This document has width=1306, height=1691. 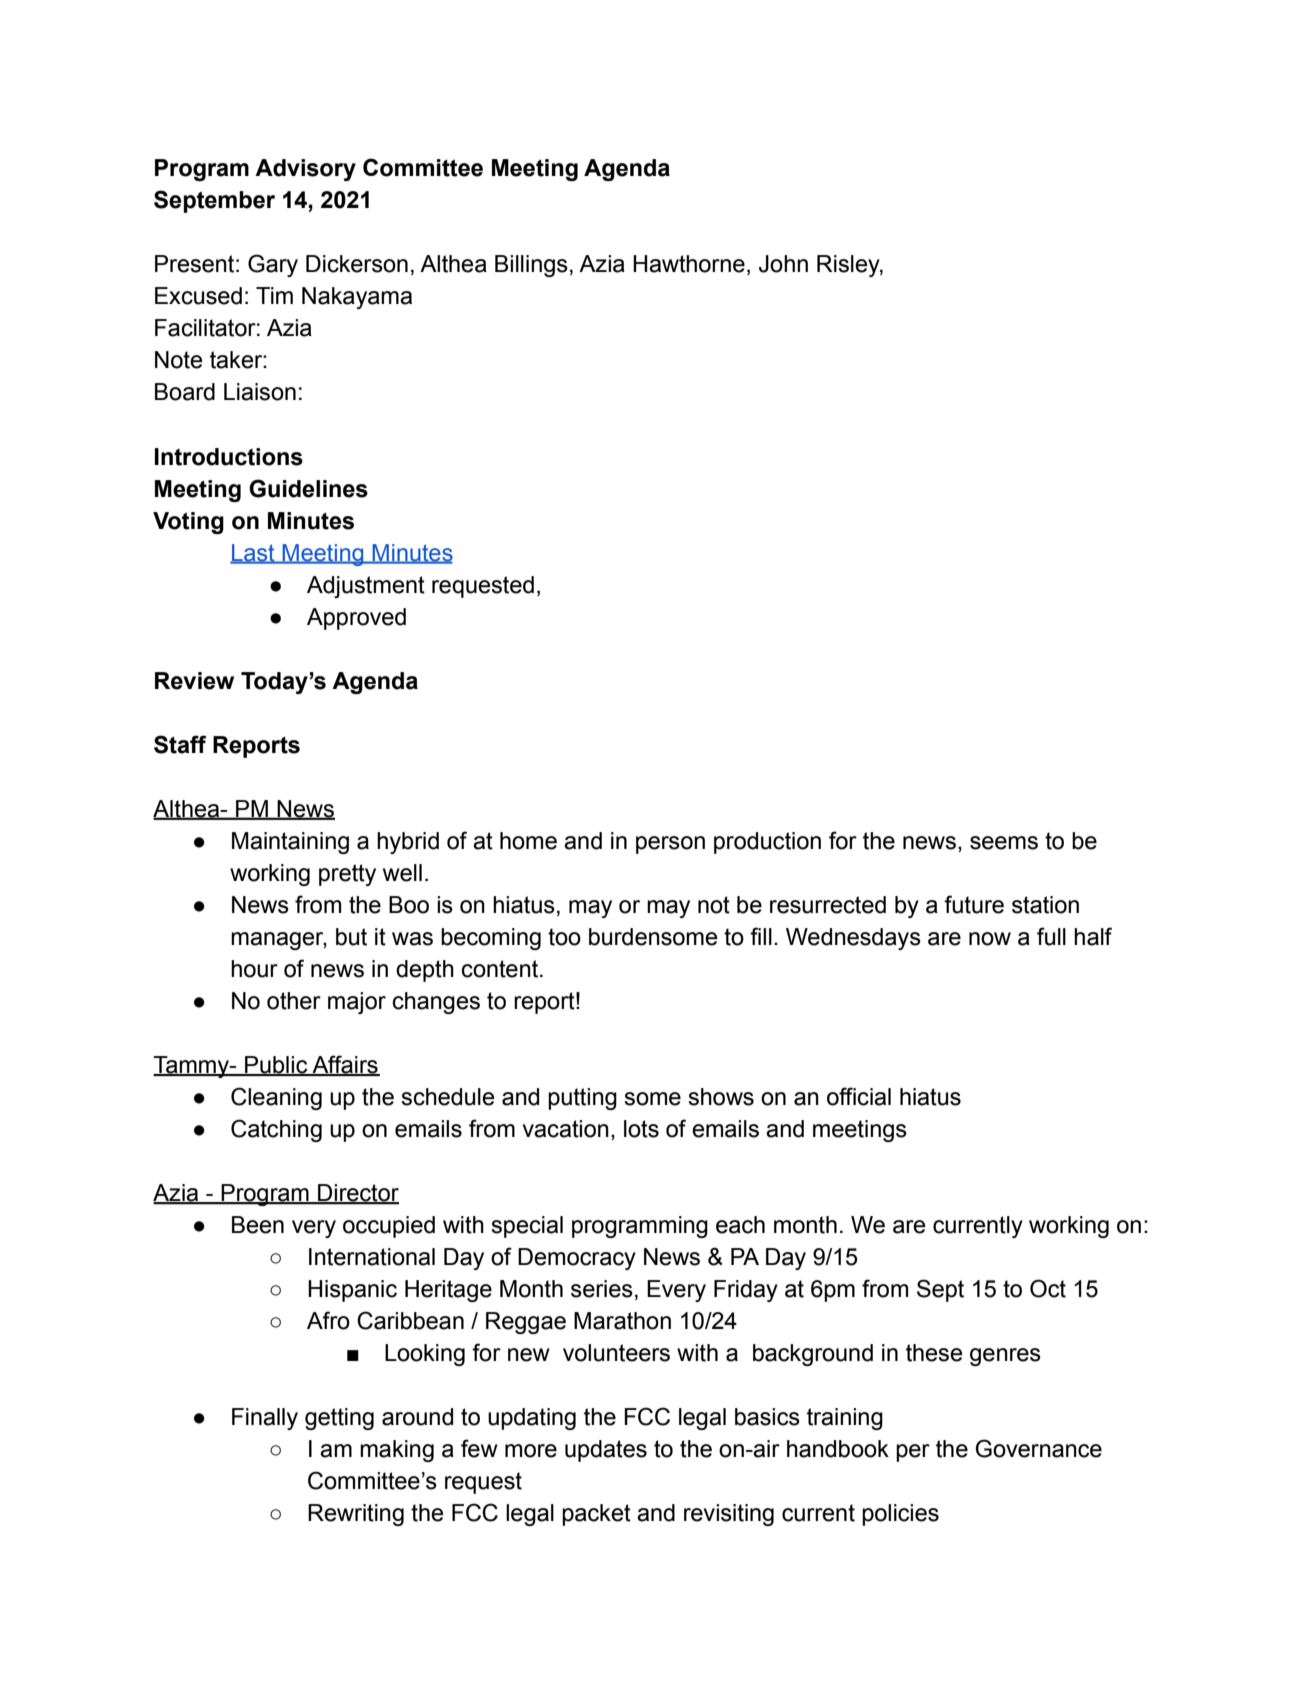 What do you see at coordinates (689, 264) in the document?
I see `Hawthorne` at bounding box center [689, 264].
